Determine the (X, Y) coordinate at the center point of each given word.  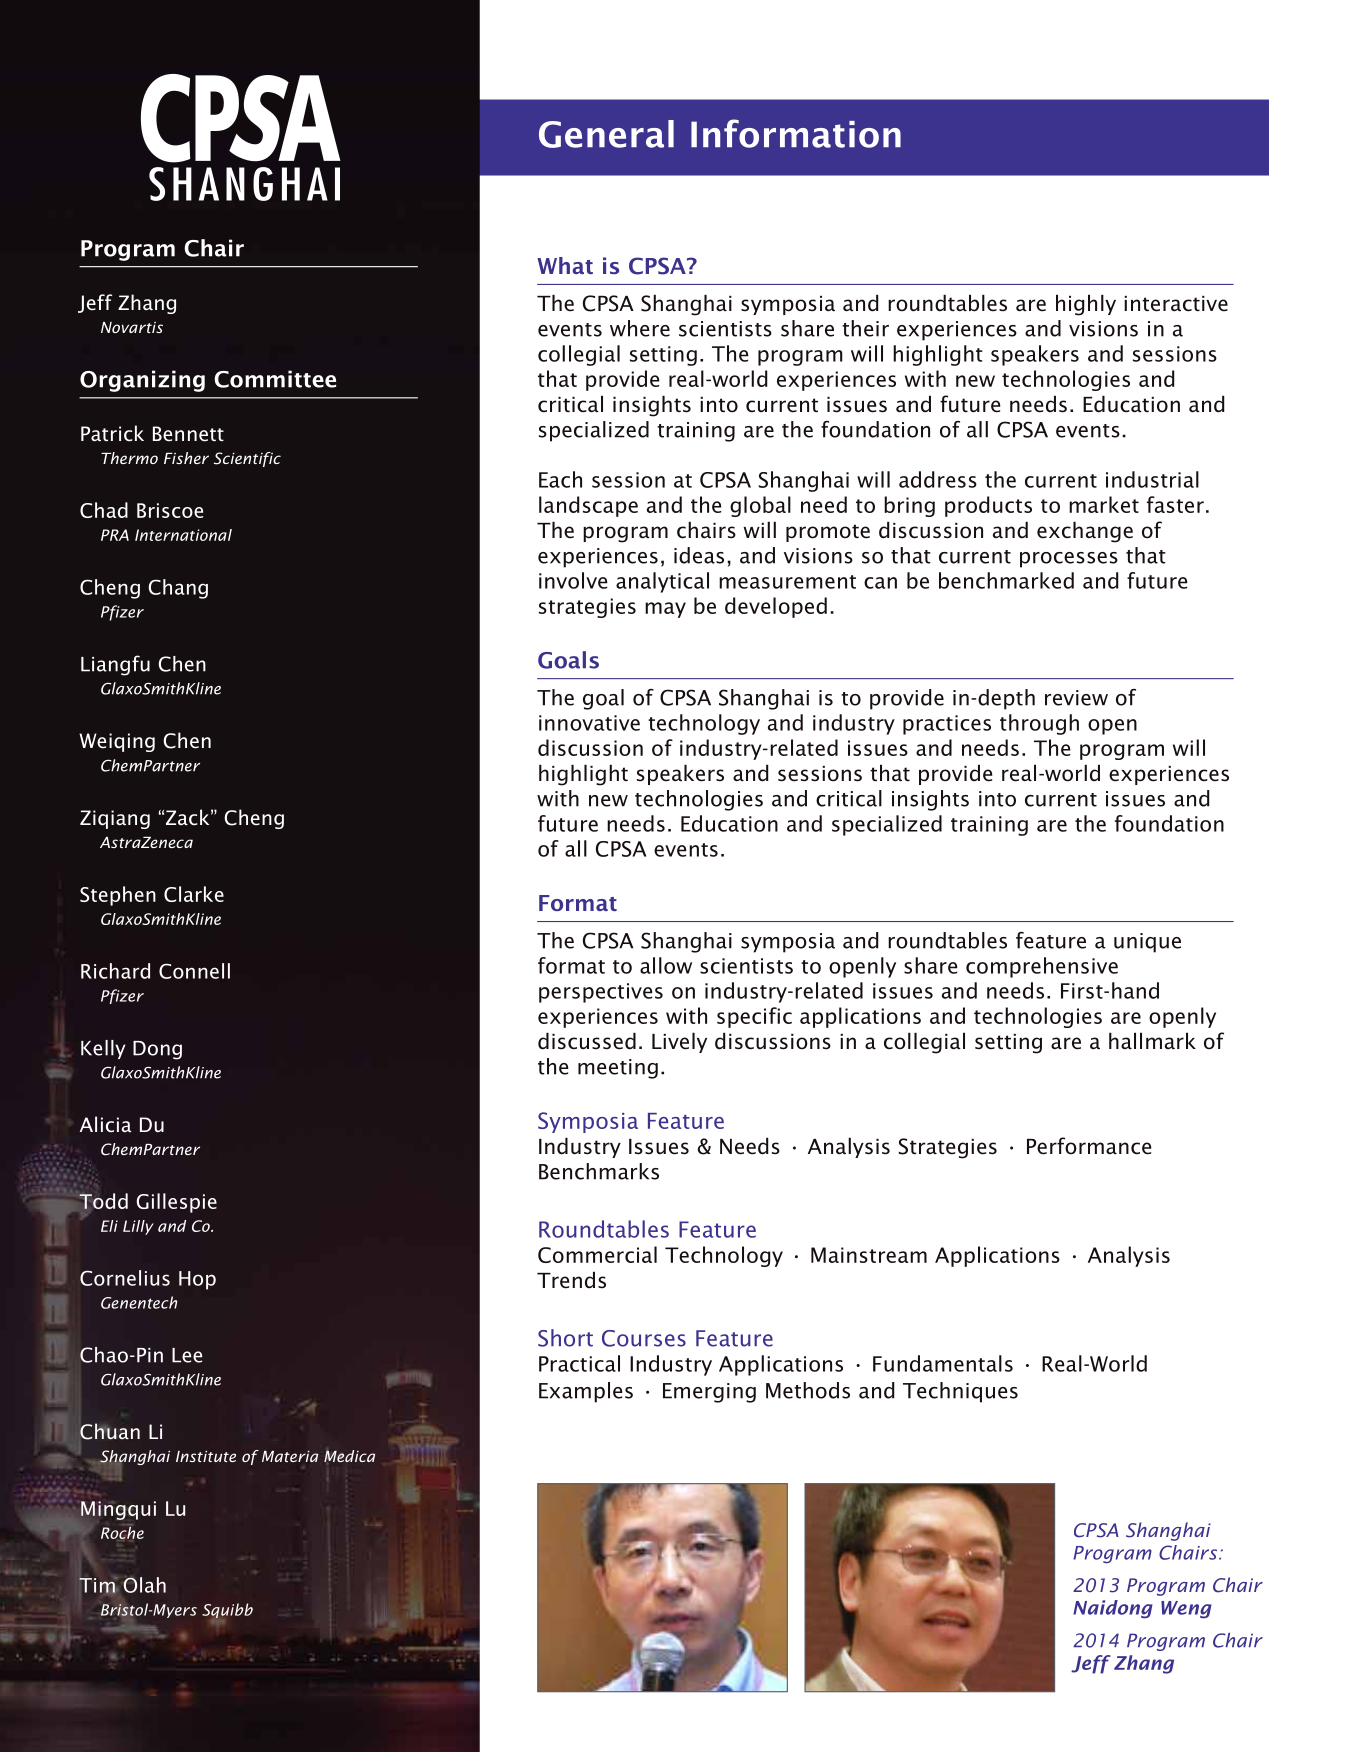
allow (666, 965)
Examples (586, 1392)
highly (1086, 305)
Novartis (132, 327)
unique (1147, 943)
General (606, 134)
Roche (122, 1531)
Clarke (194, 894)
